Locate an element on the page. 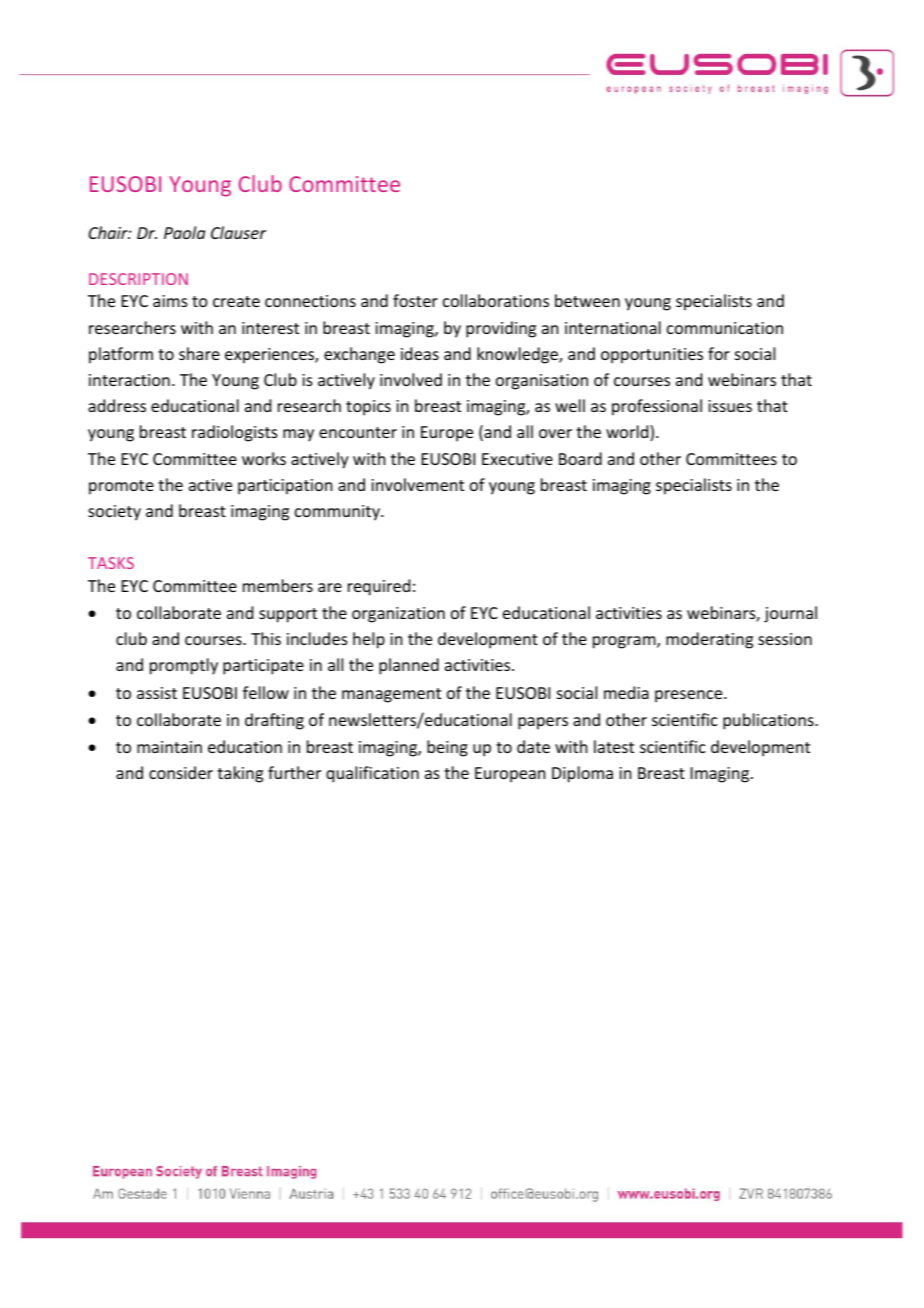 Image resolution: width=924 pixels, height=1308 pixels. Paola is located at coordinates (184, 232).
